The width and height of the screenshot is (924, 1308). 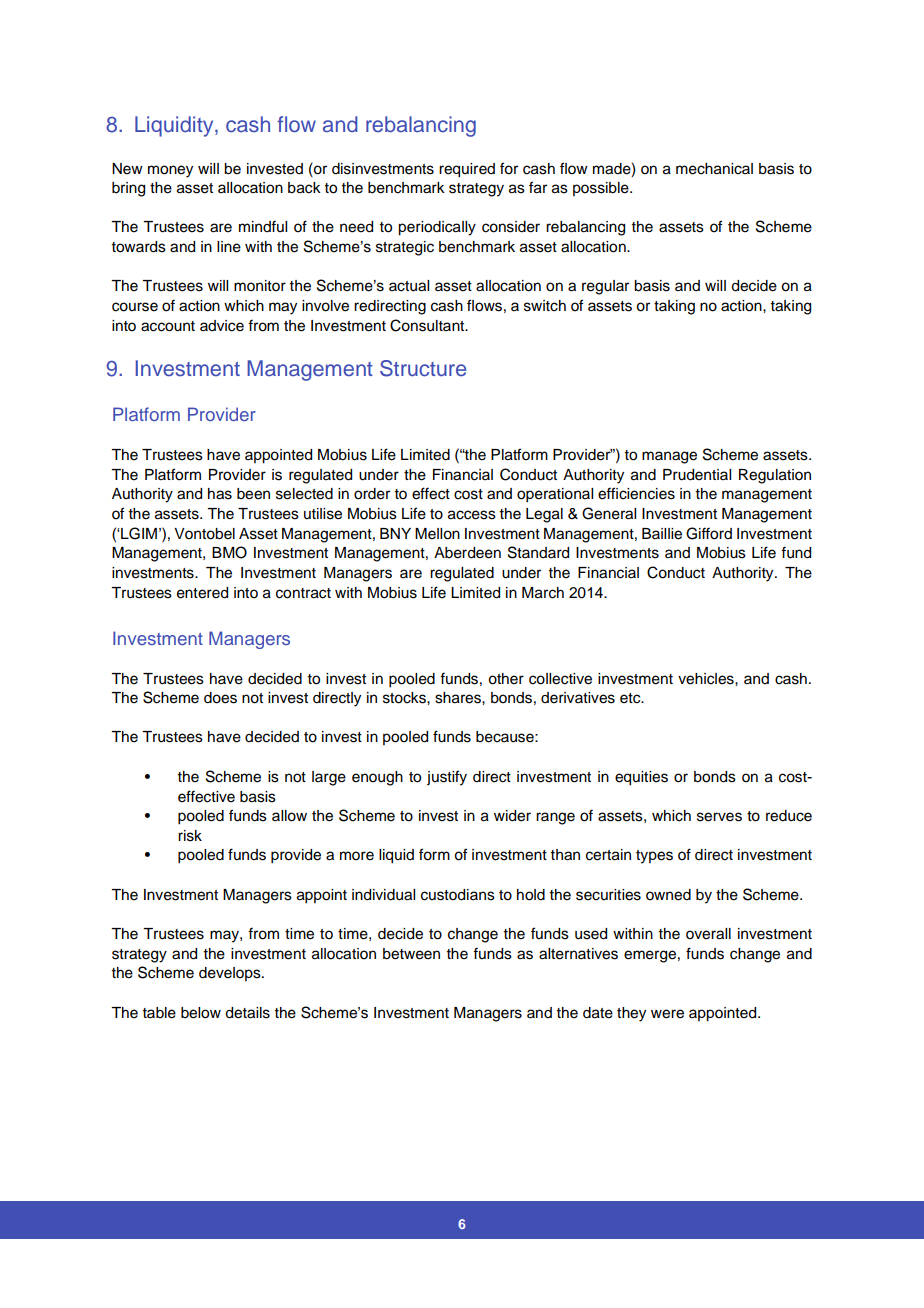 I want to click on required, so click(x=467, y=170).
